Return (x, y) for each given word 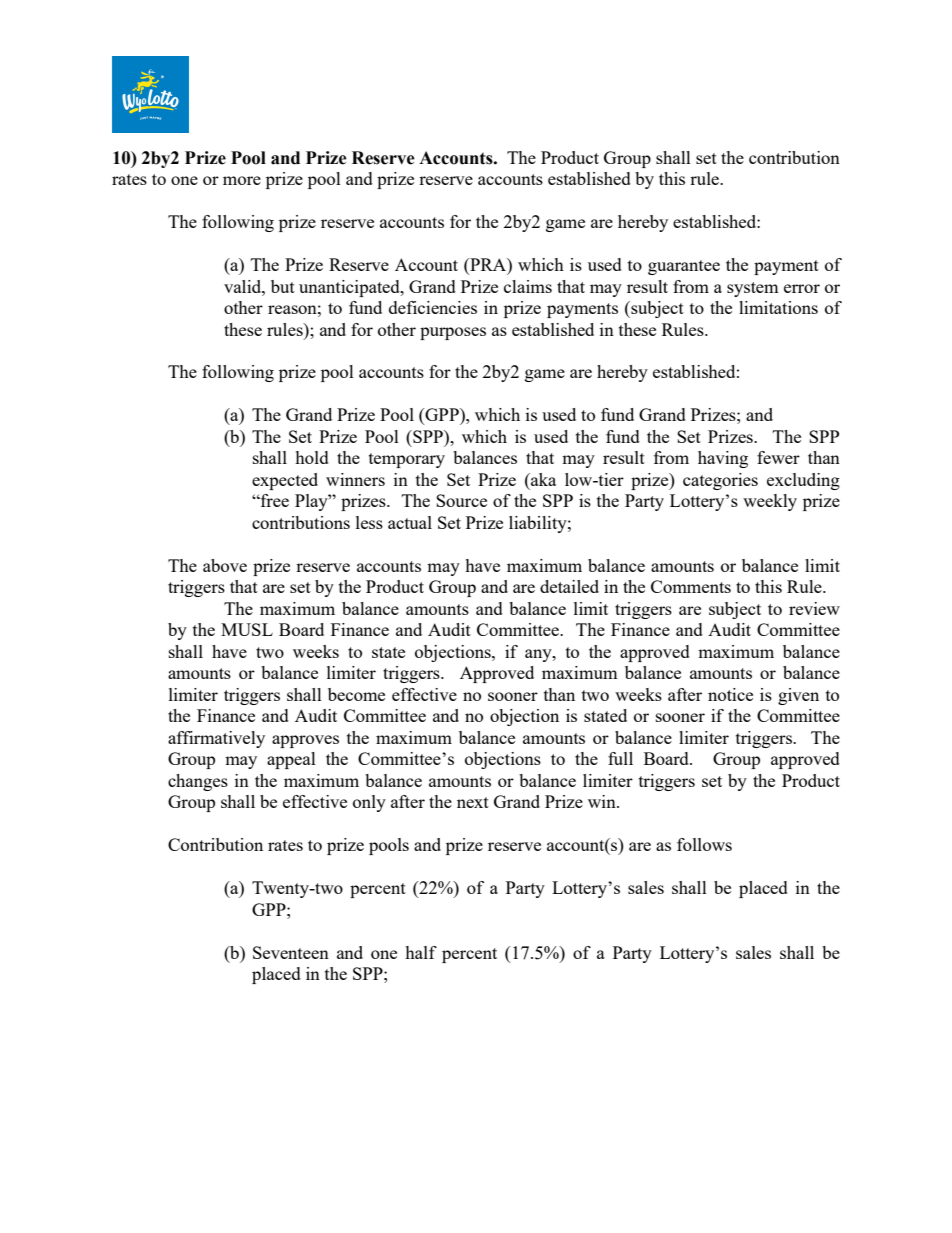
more (242, 180)
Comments (691, 586)
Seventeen (291, 952)
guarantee (684, 267)
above (225, 565)
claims (528, 286)
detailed (569, 586)
